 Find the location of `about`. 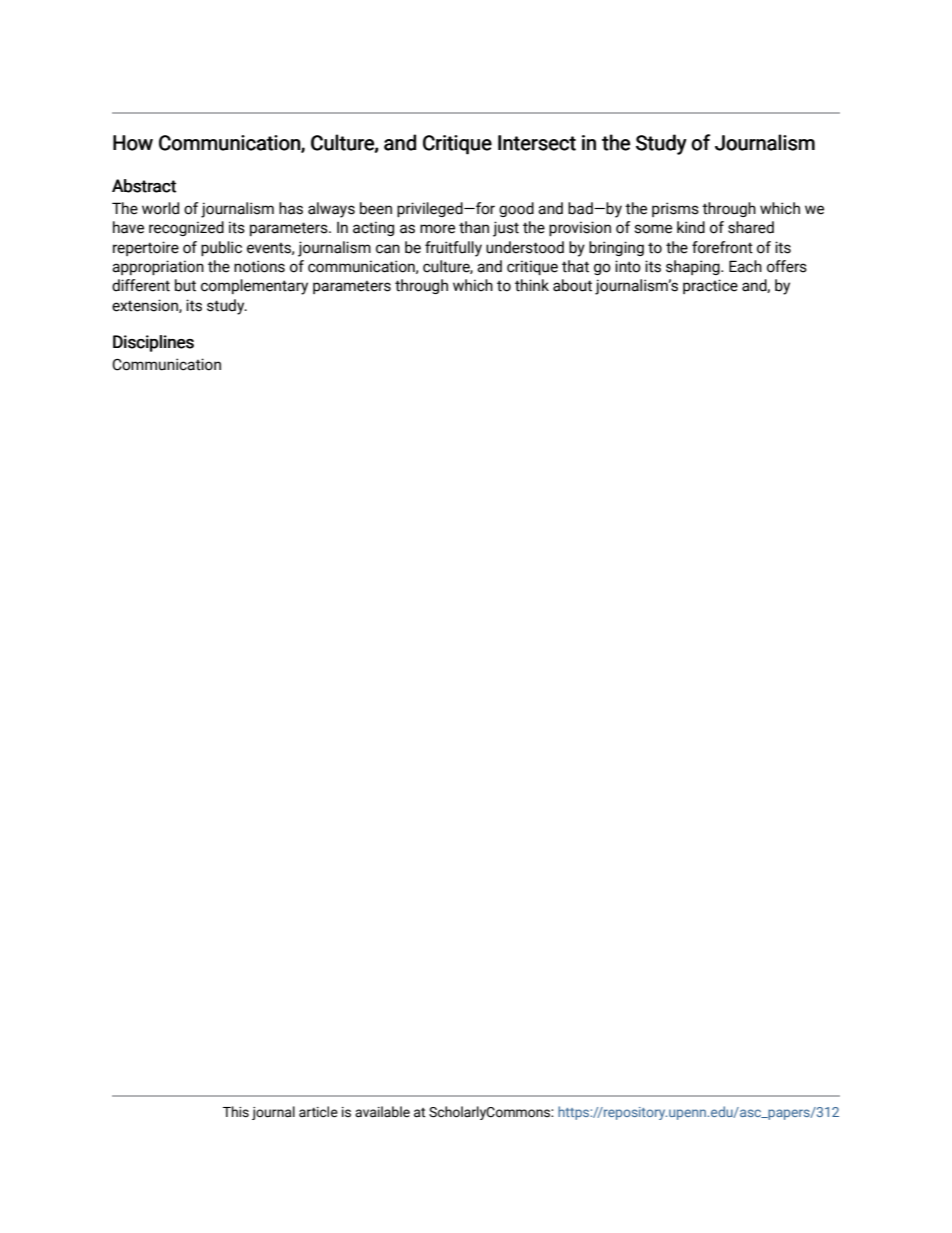

about is located at coordinates (572, 285).
